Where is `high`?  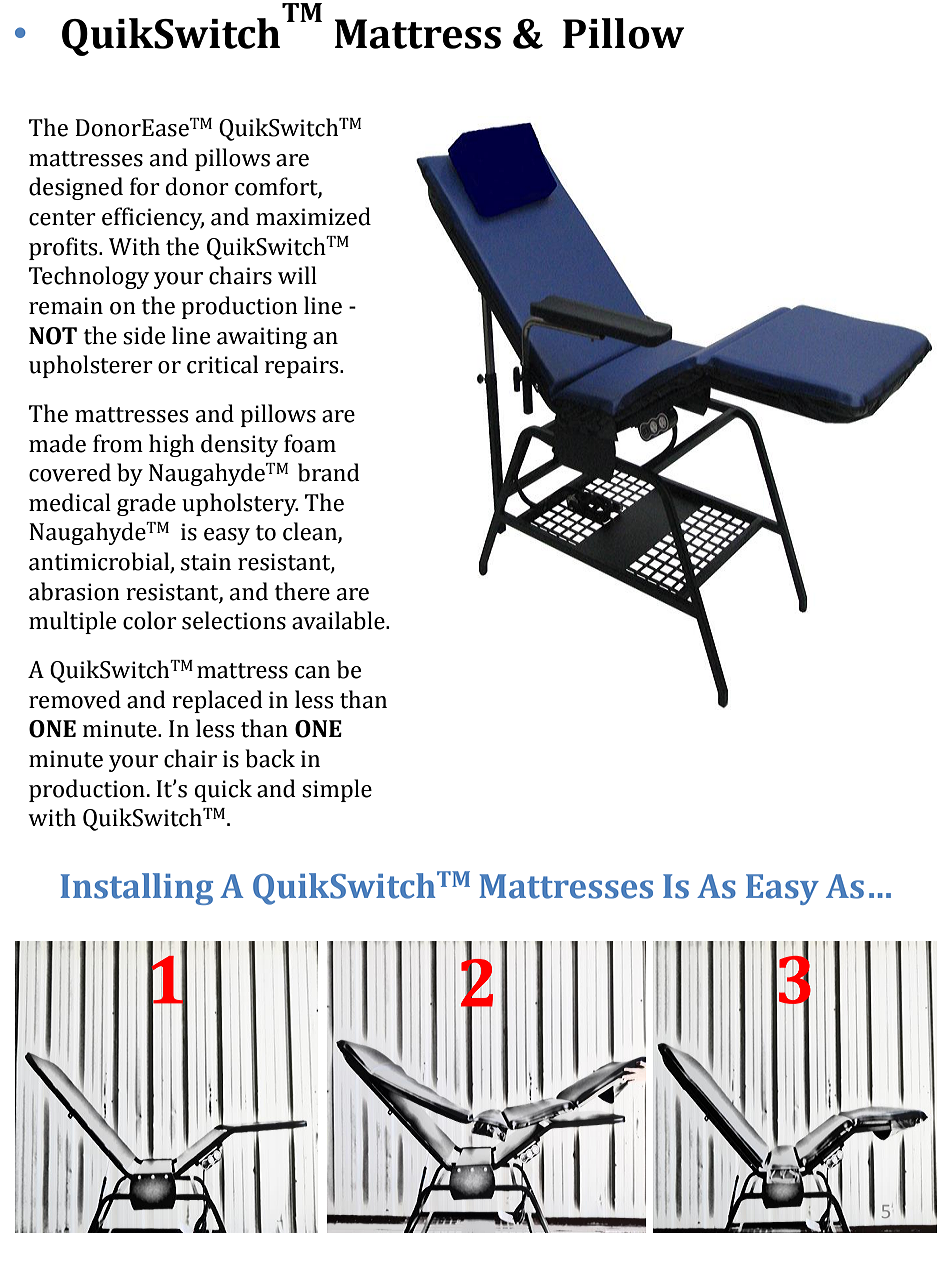 high is located at coordinates (171, 445).
